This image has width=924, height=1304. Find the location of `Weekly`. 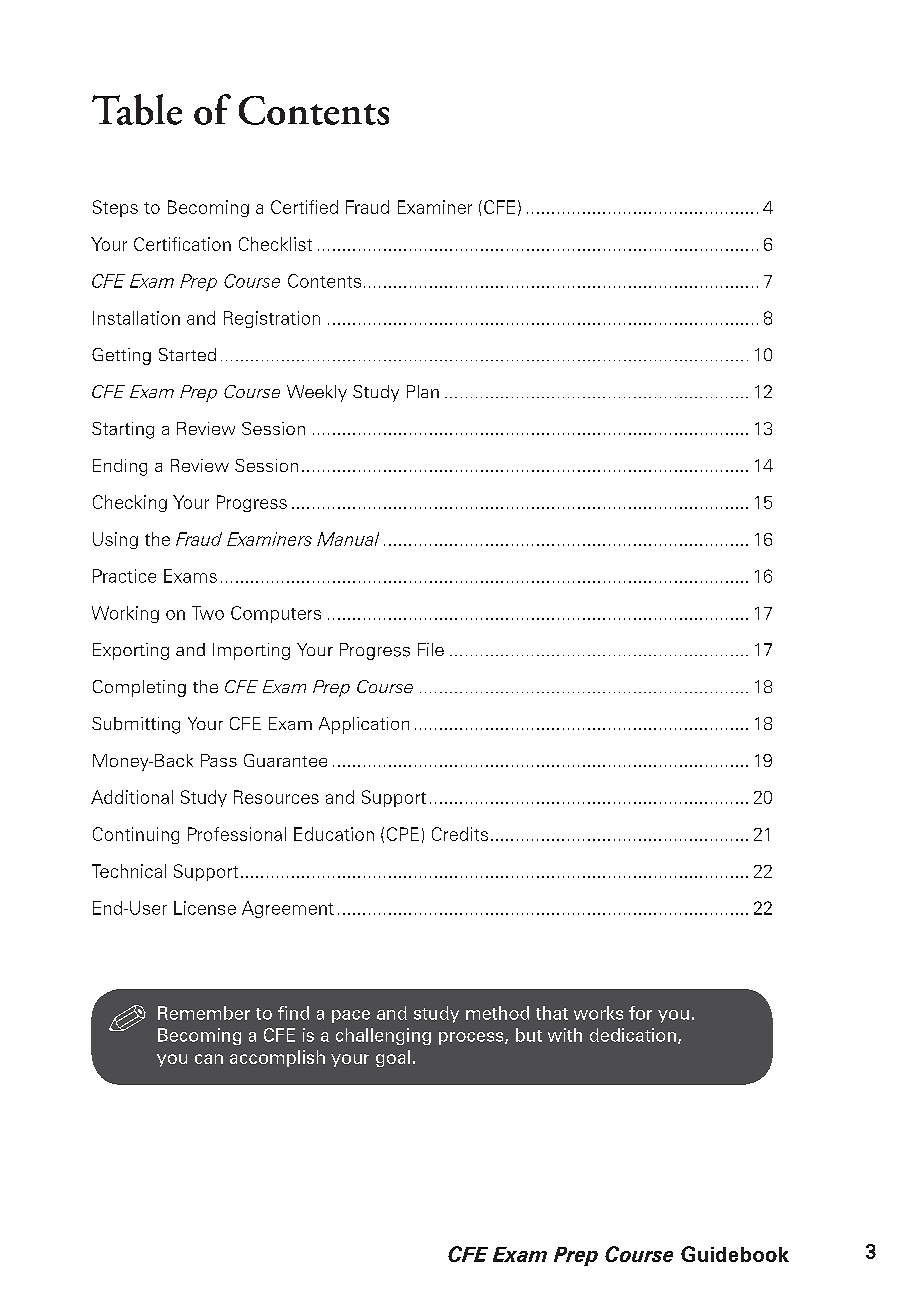

Weekly is located at coordinates (317, 393).
